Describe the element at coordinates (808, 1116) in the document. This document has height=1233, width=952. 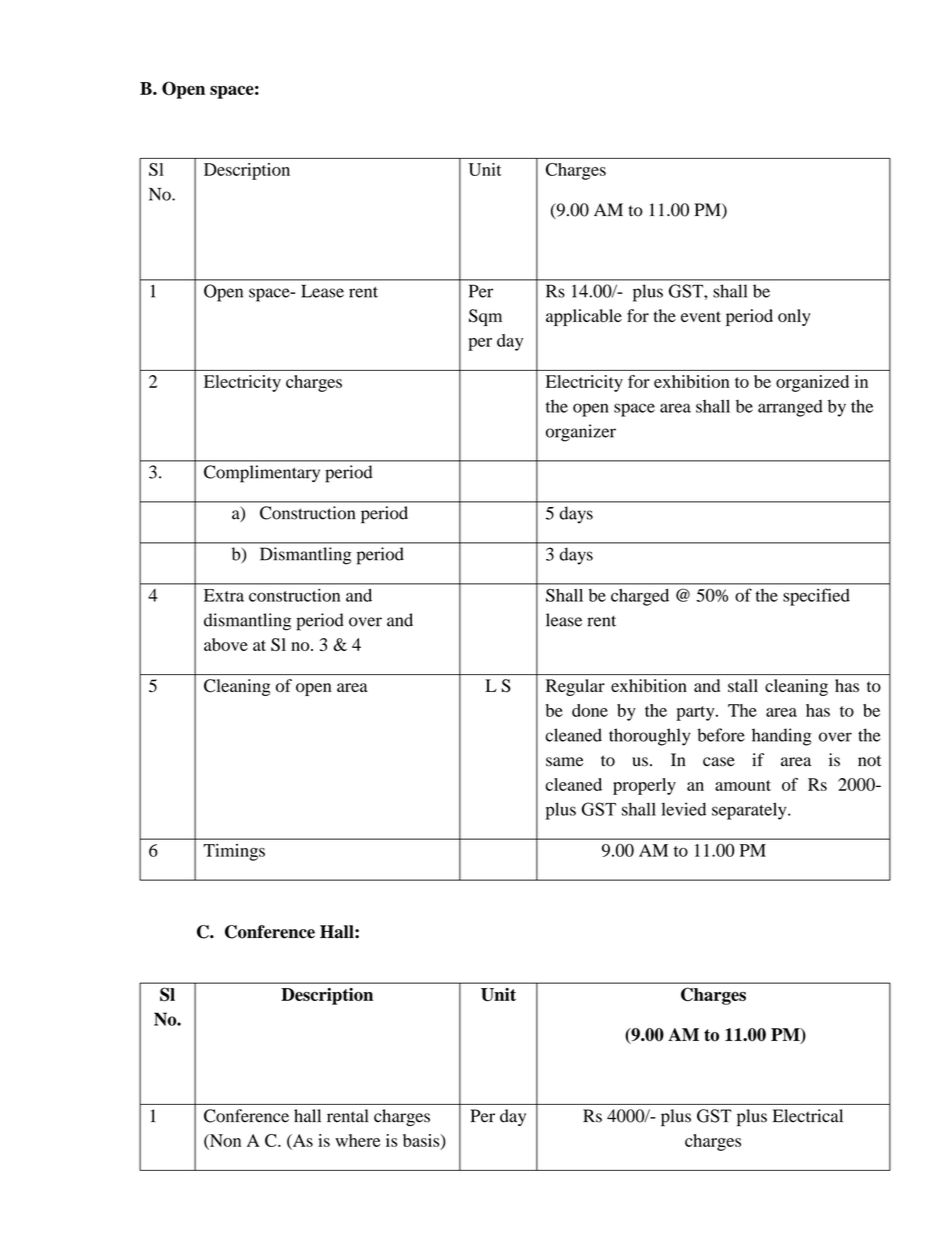
I see `Electrical` at that location.
